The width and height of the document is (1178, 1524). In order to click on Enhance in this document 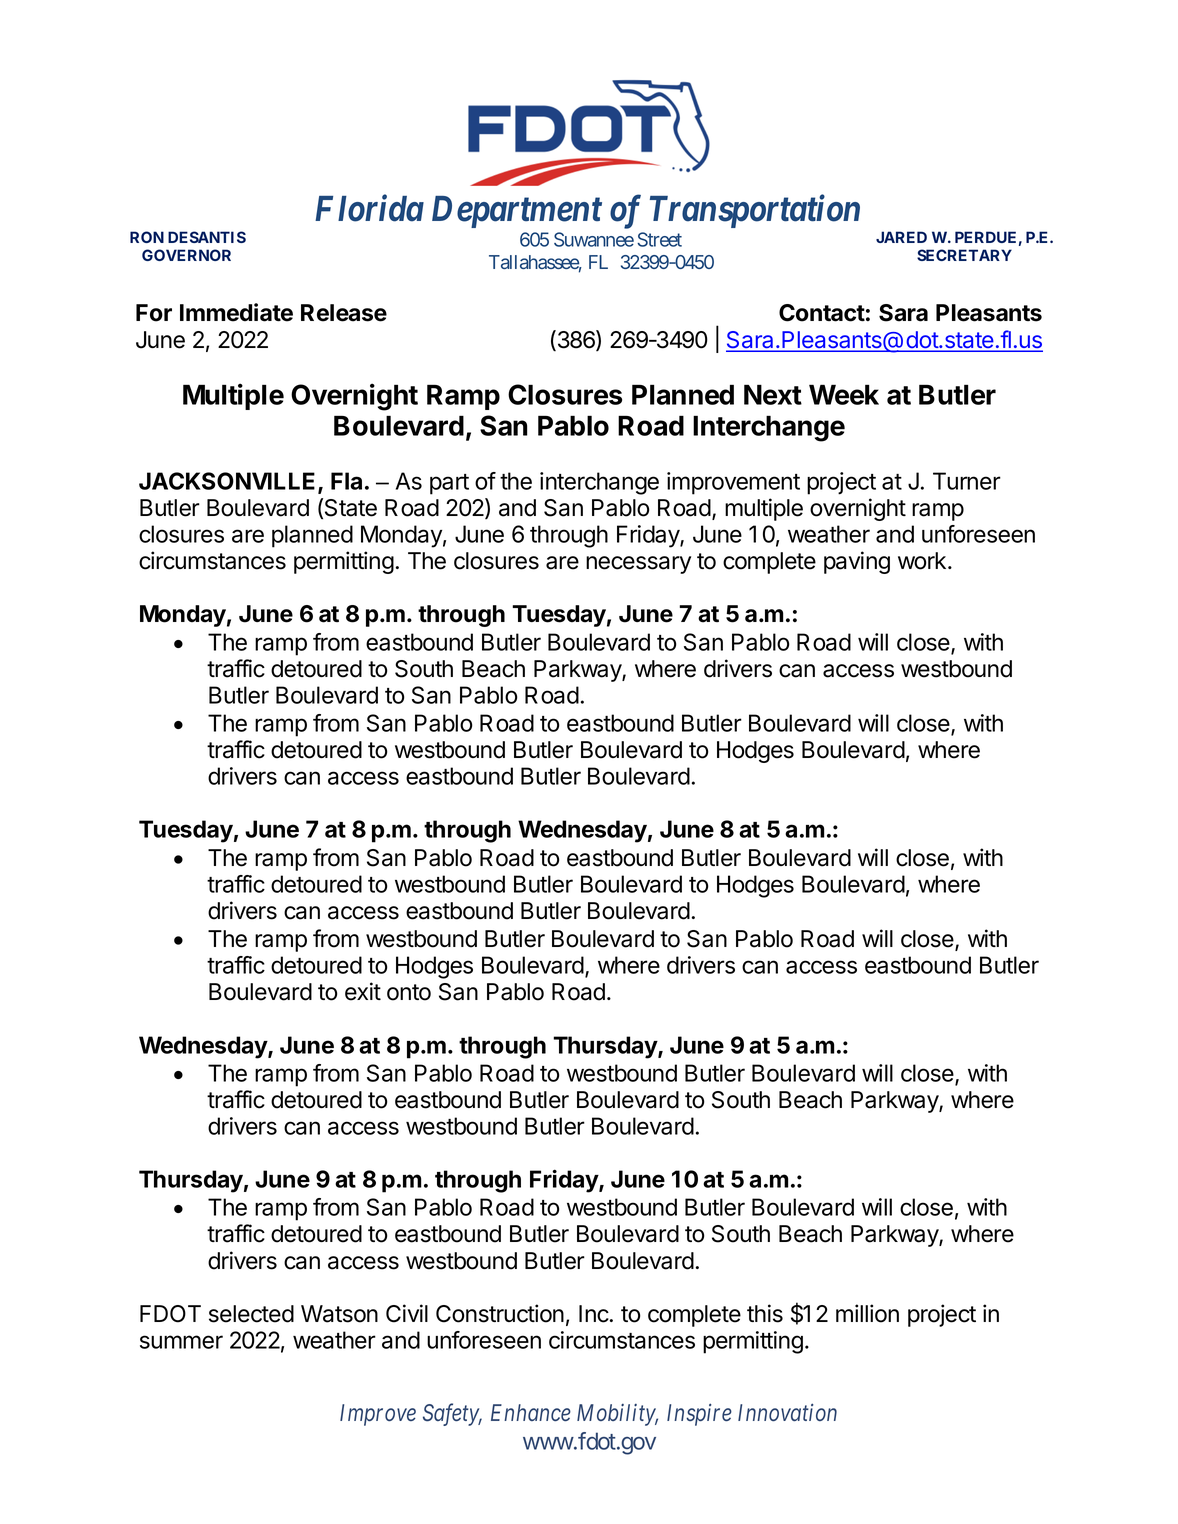, I will do `click(531, 1412)`.
